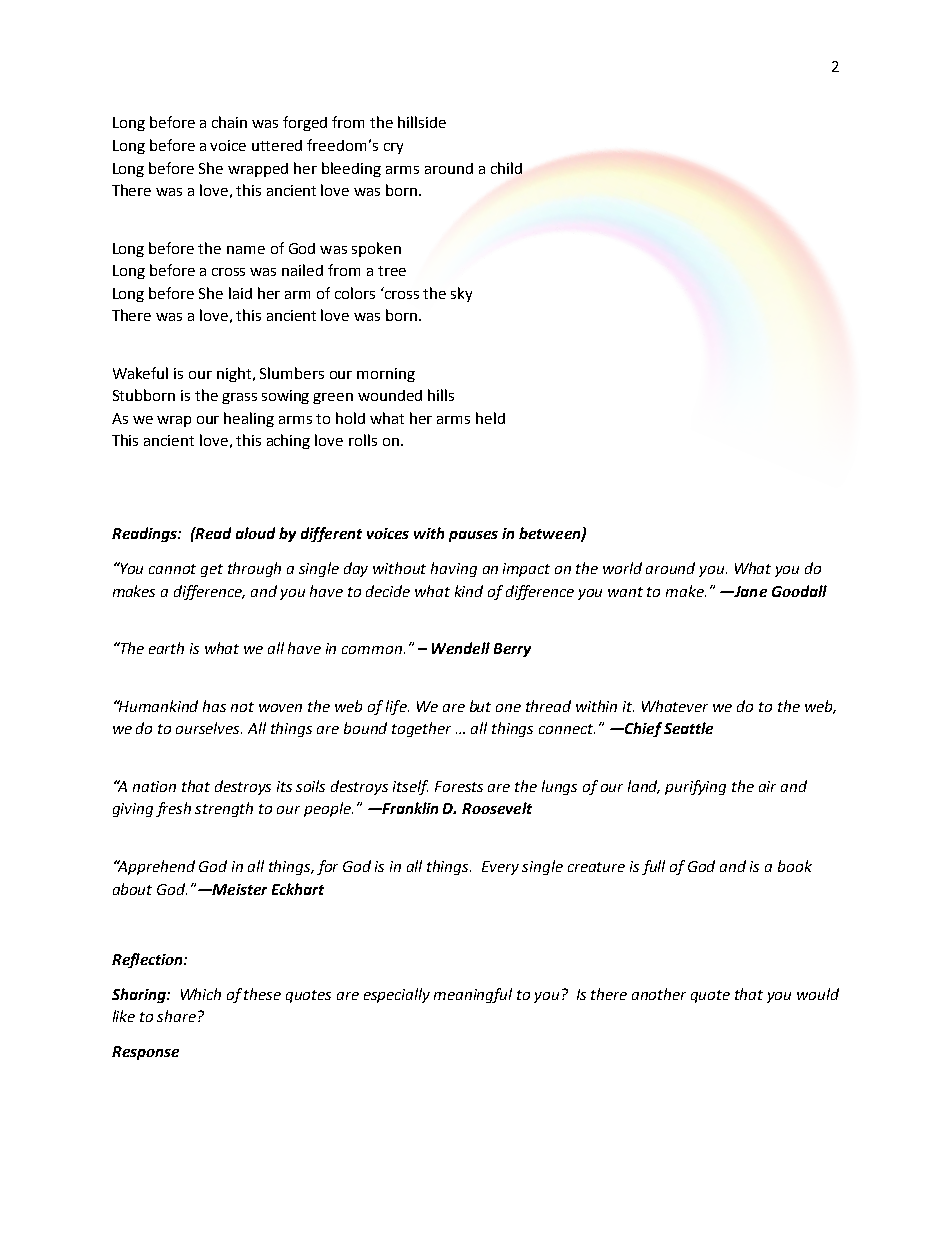 Image resolution: width=952 pixels, height=1233 pixels. I want to click on sky, so click(461, 294).
